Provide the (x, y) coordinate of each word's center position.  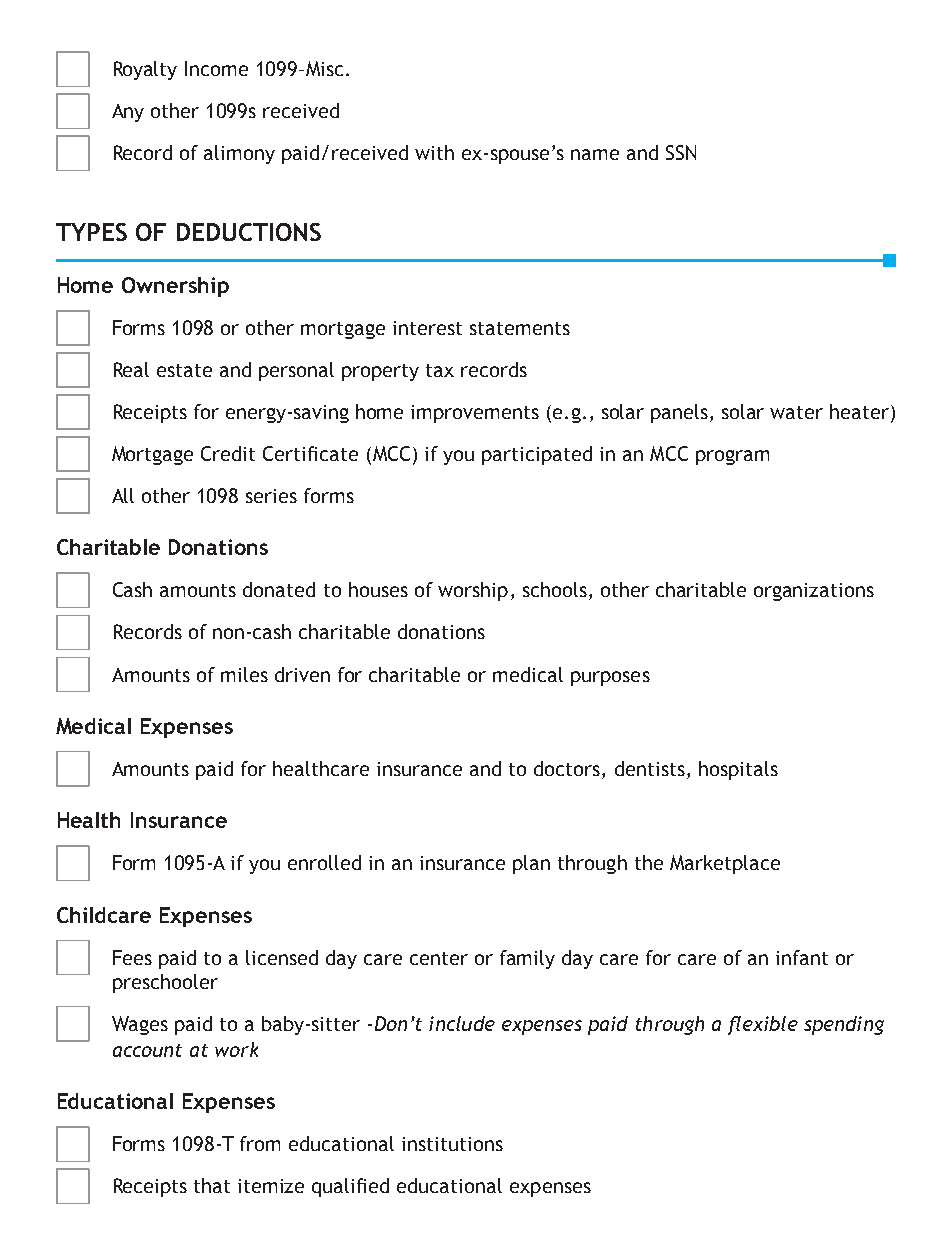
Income (216, 68)
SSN (681, 152)
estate (184, 370)
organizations (814, 592)
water (796, 412)
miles (244, 674)
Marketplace (725, 864)
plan (531, 864)
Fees (132, 957)
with (434, 152)
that (212, 1185)
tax (440, 370)
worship (473, 591)
